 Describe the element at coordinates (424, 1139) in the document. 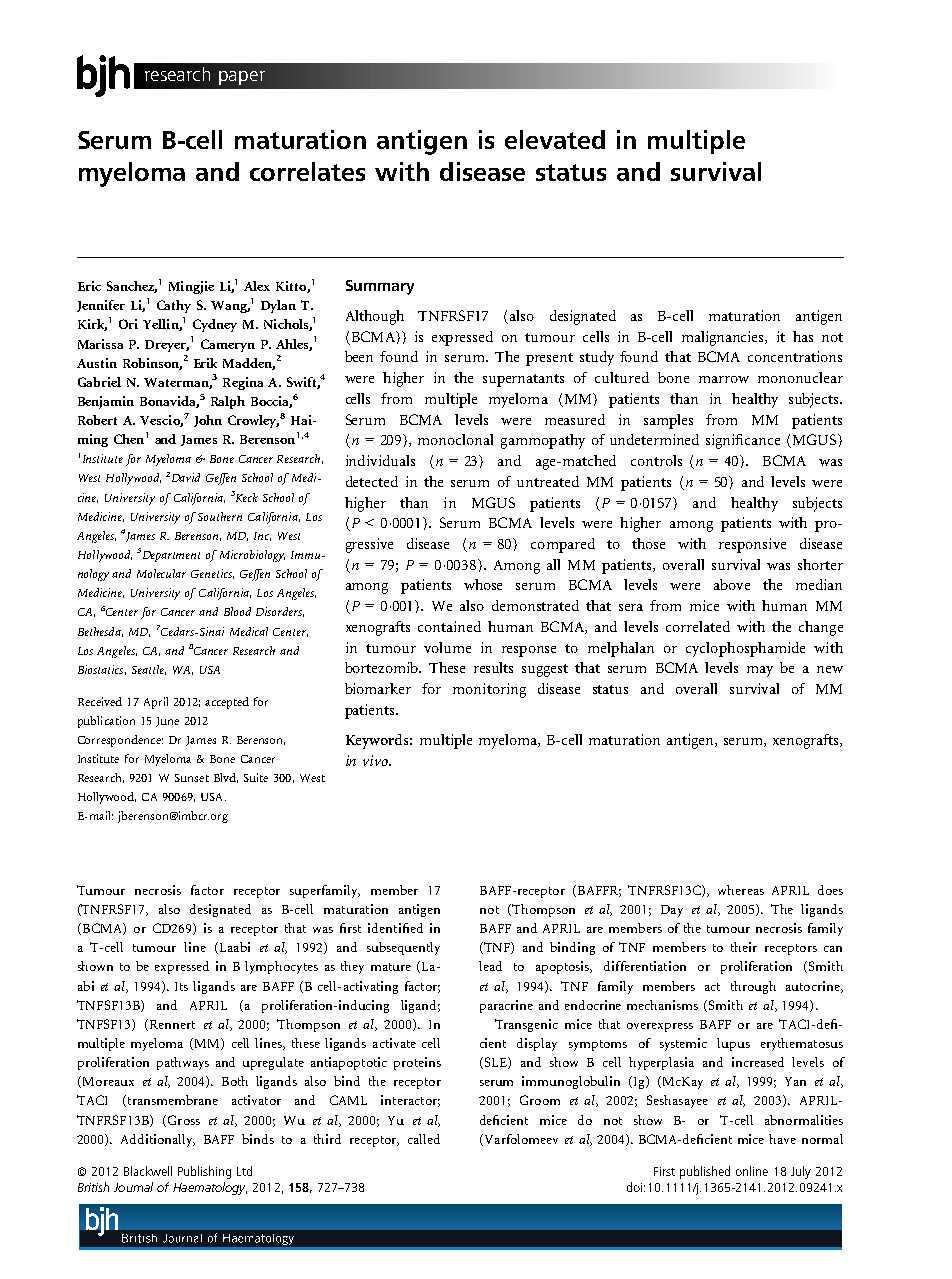

I see `called` at that location.
